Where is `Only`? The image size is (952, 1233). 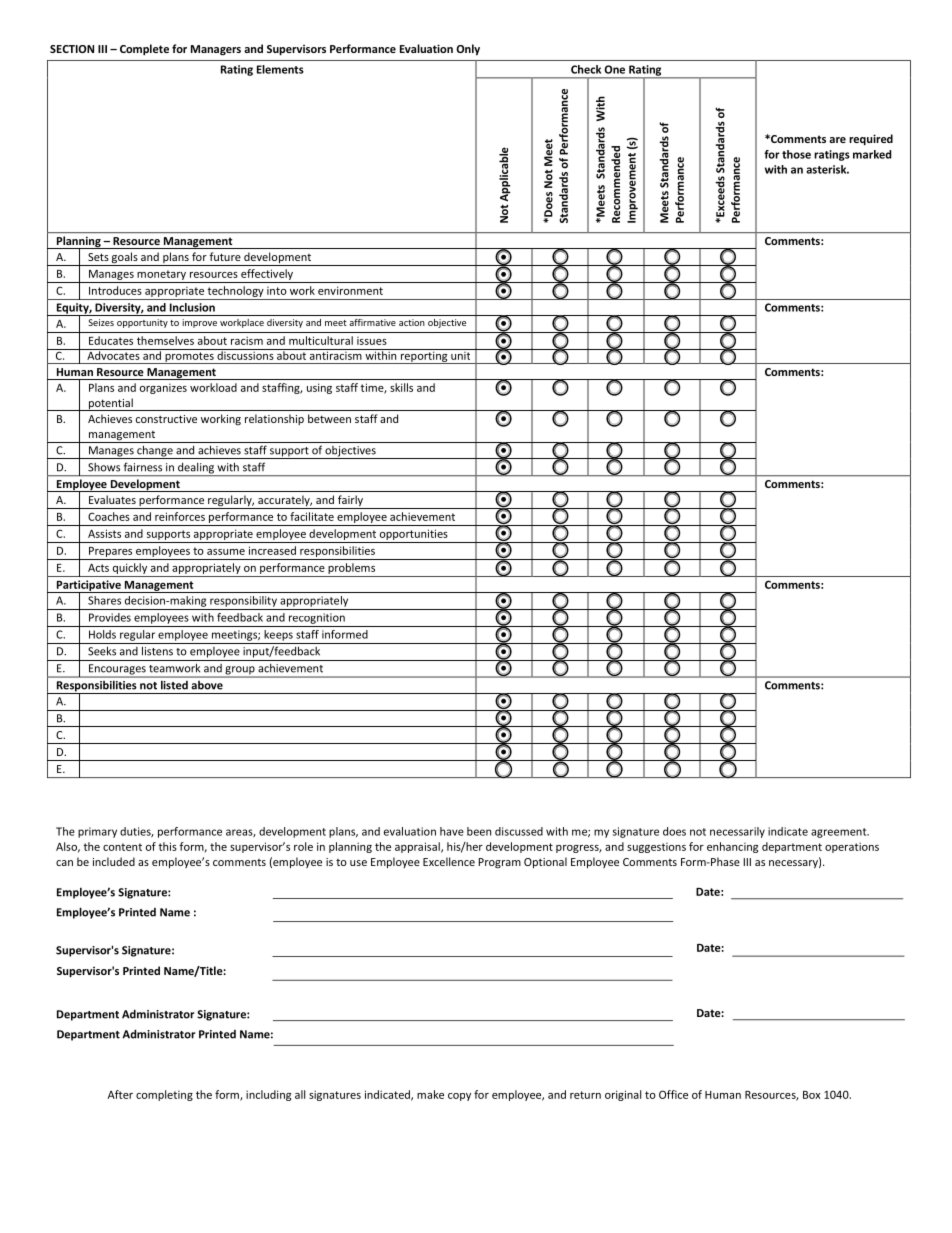
Only is located at coordinates (468, 50).
